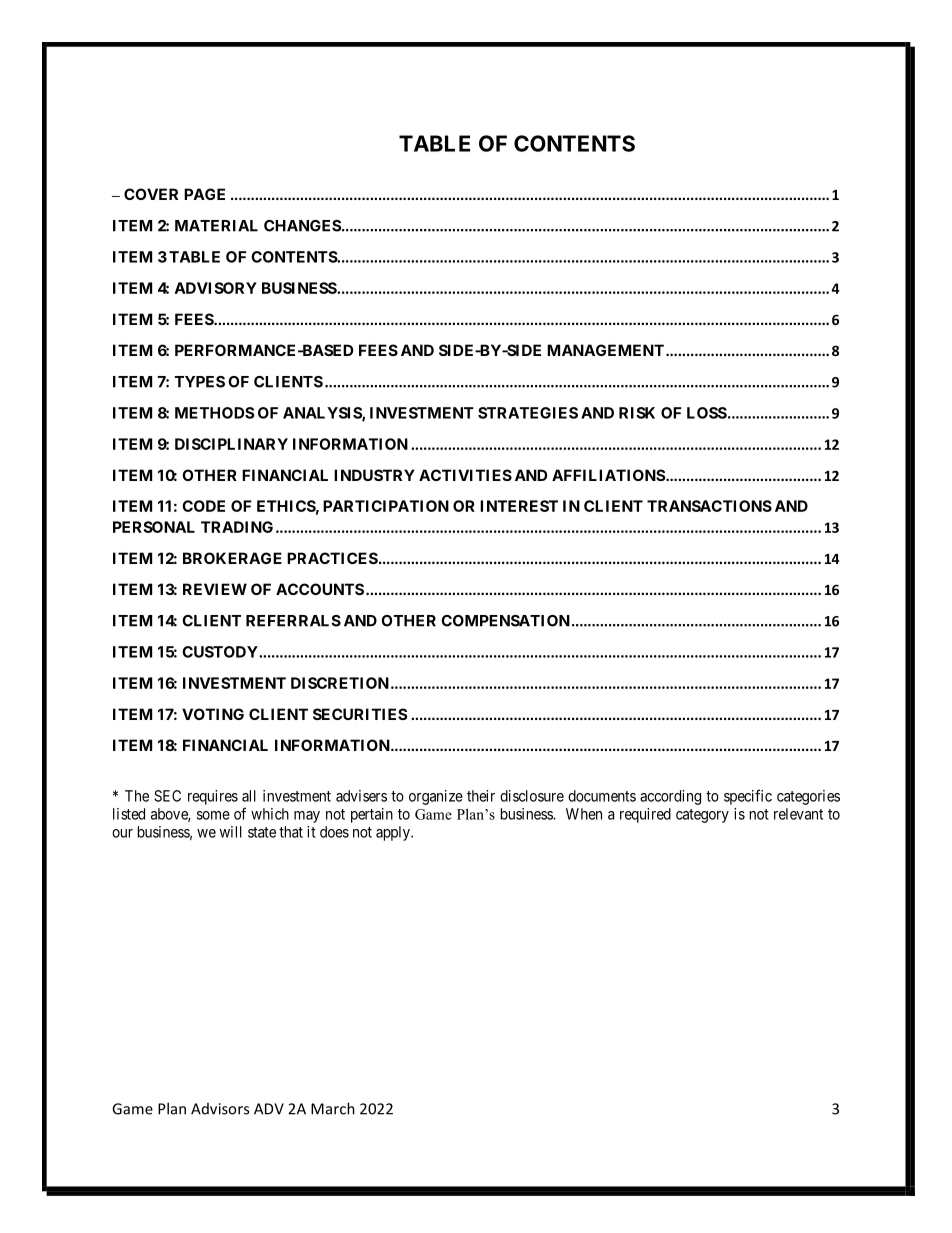 This page has height=1233, width=952. Describe the element at coordinates (360, 714) in the page. I see `SECURITIES` at that location.
